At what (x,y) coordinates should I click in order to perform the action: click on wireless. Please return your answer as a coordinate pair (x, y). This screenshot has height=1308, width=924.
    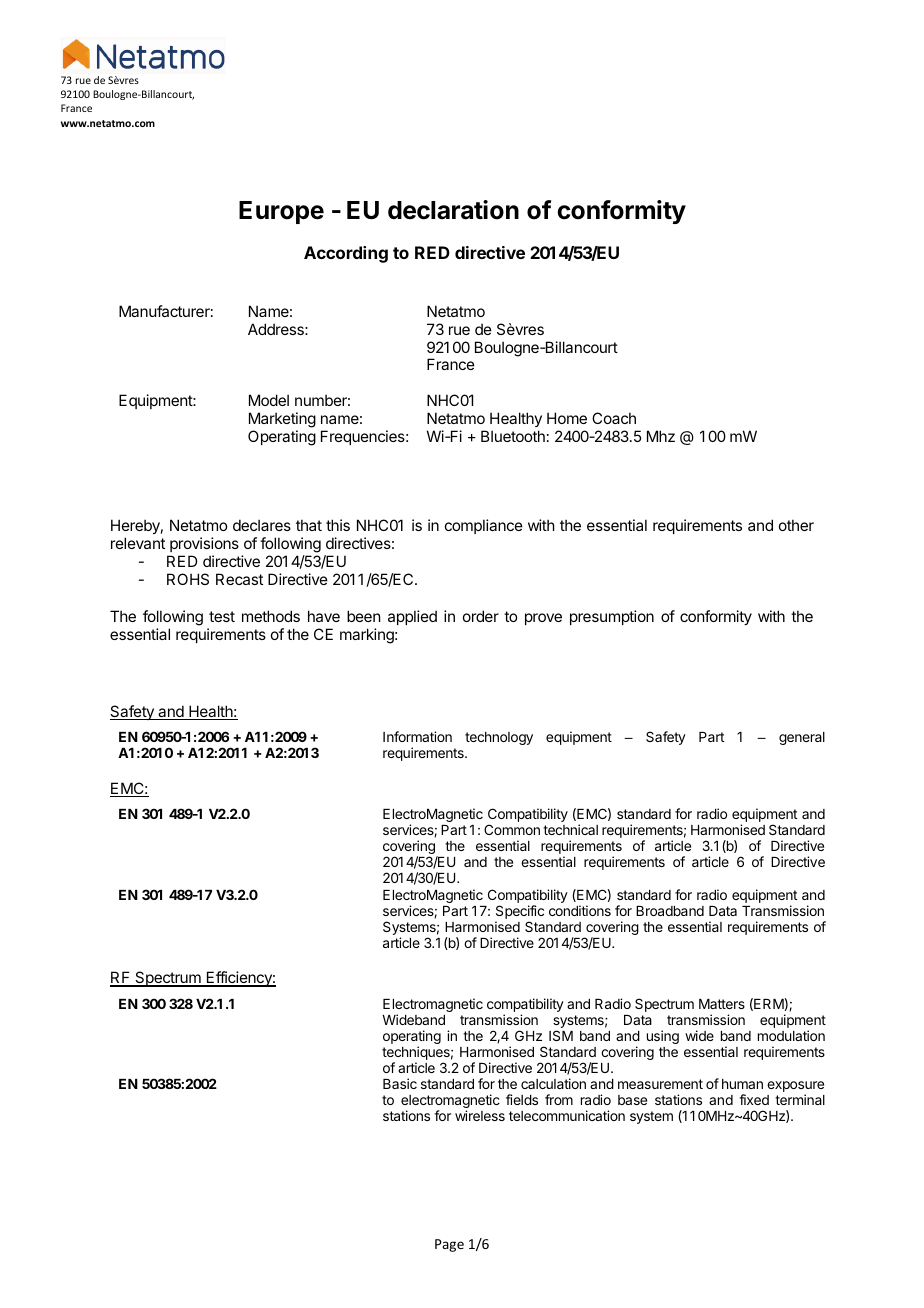
    Looking at the image, I should click on (480, 1115).
